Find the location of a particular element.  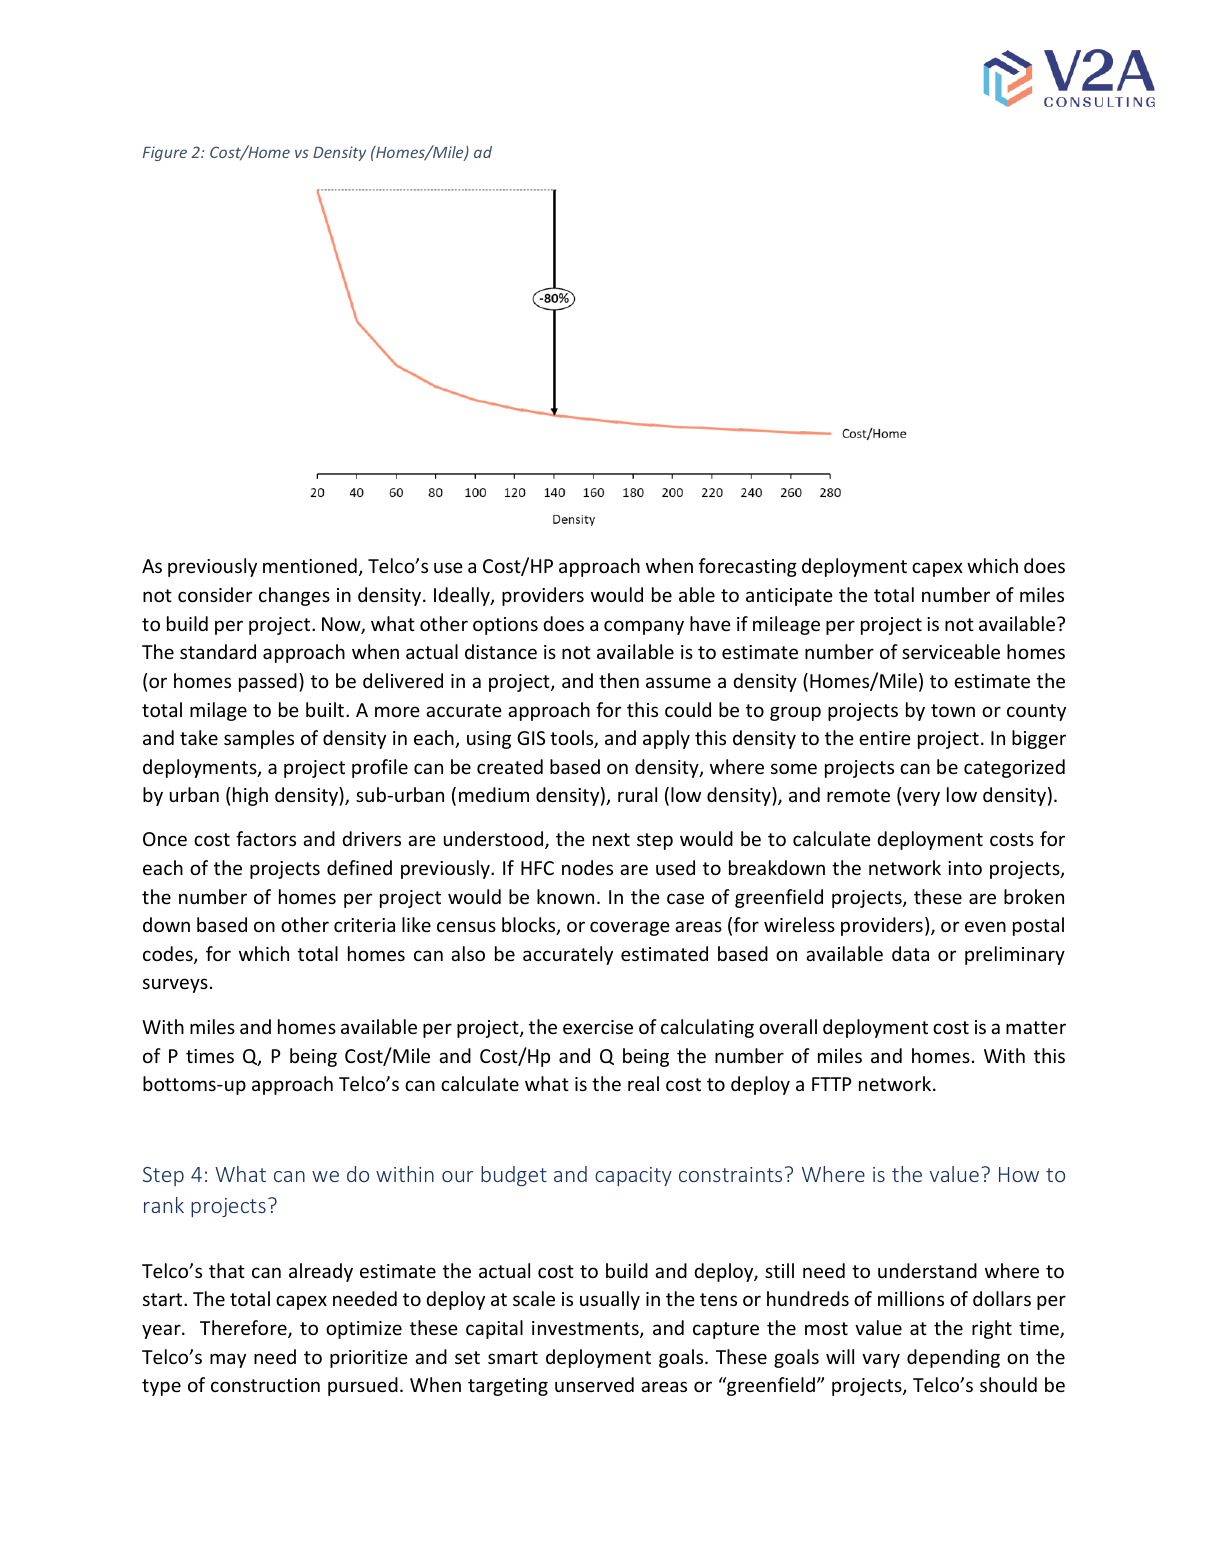

town is located at coordinates (953, 710).
